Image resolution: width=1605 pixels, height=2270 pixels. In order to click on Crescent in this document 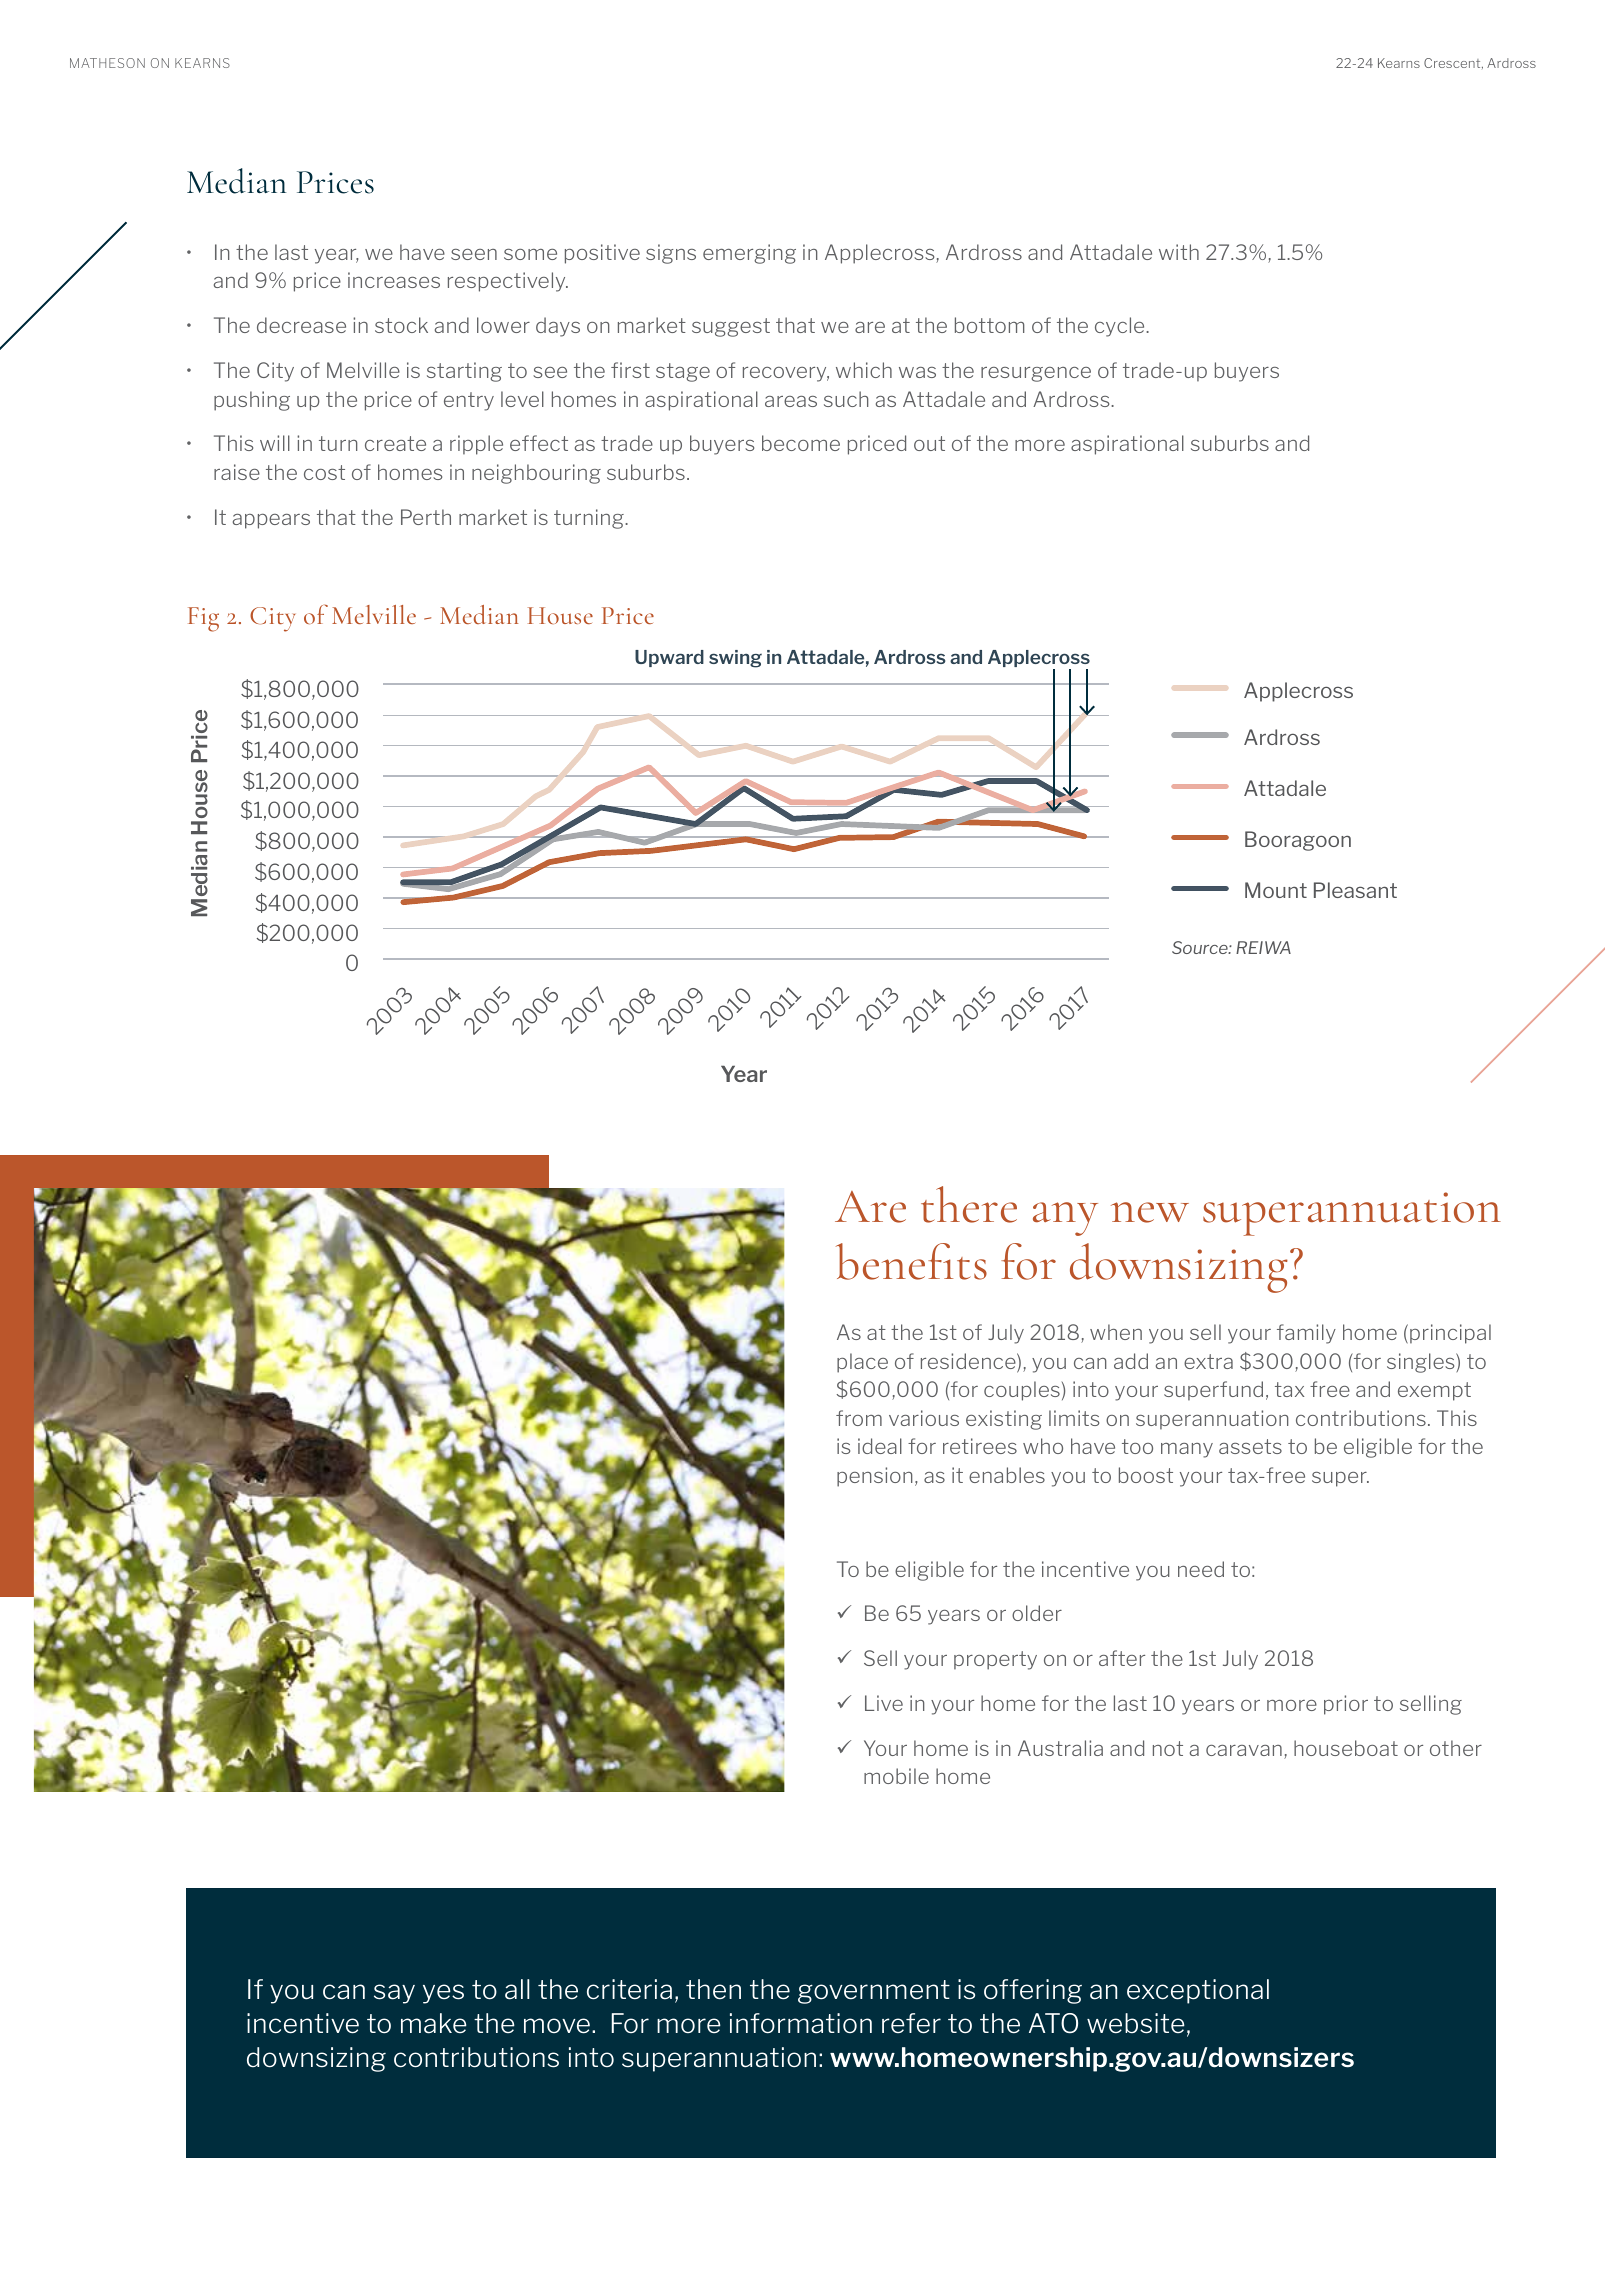, I will do `click(1453, 63)`.
